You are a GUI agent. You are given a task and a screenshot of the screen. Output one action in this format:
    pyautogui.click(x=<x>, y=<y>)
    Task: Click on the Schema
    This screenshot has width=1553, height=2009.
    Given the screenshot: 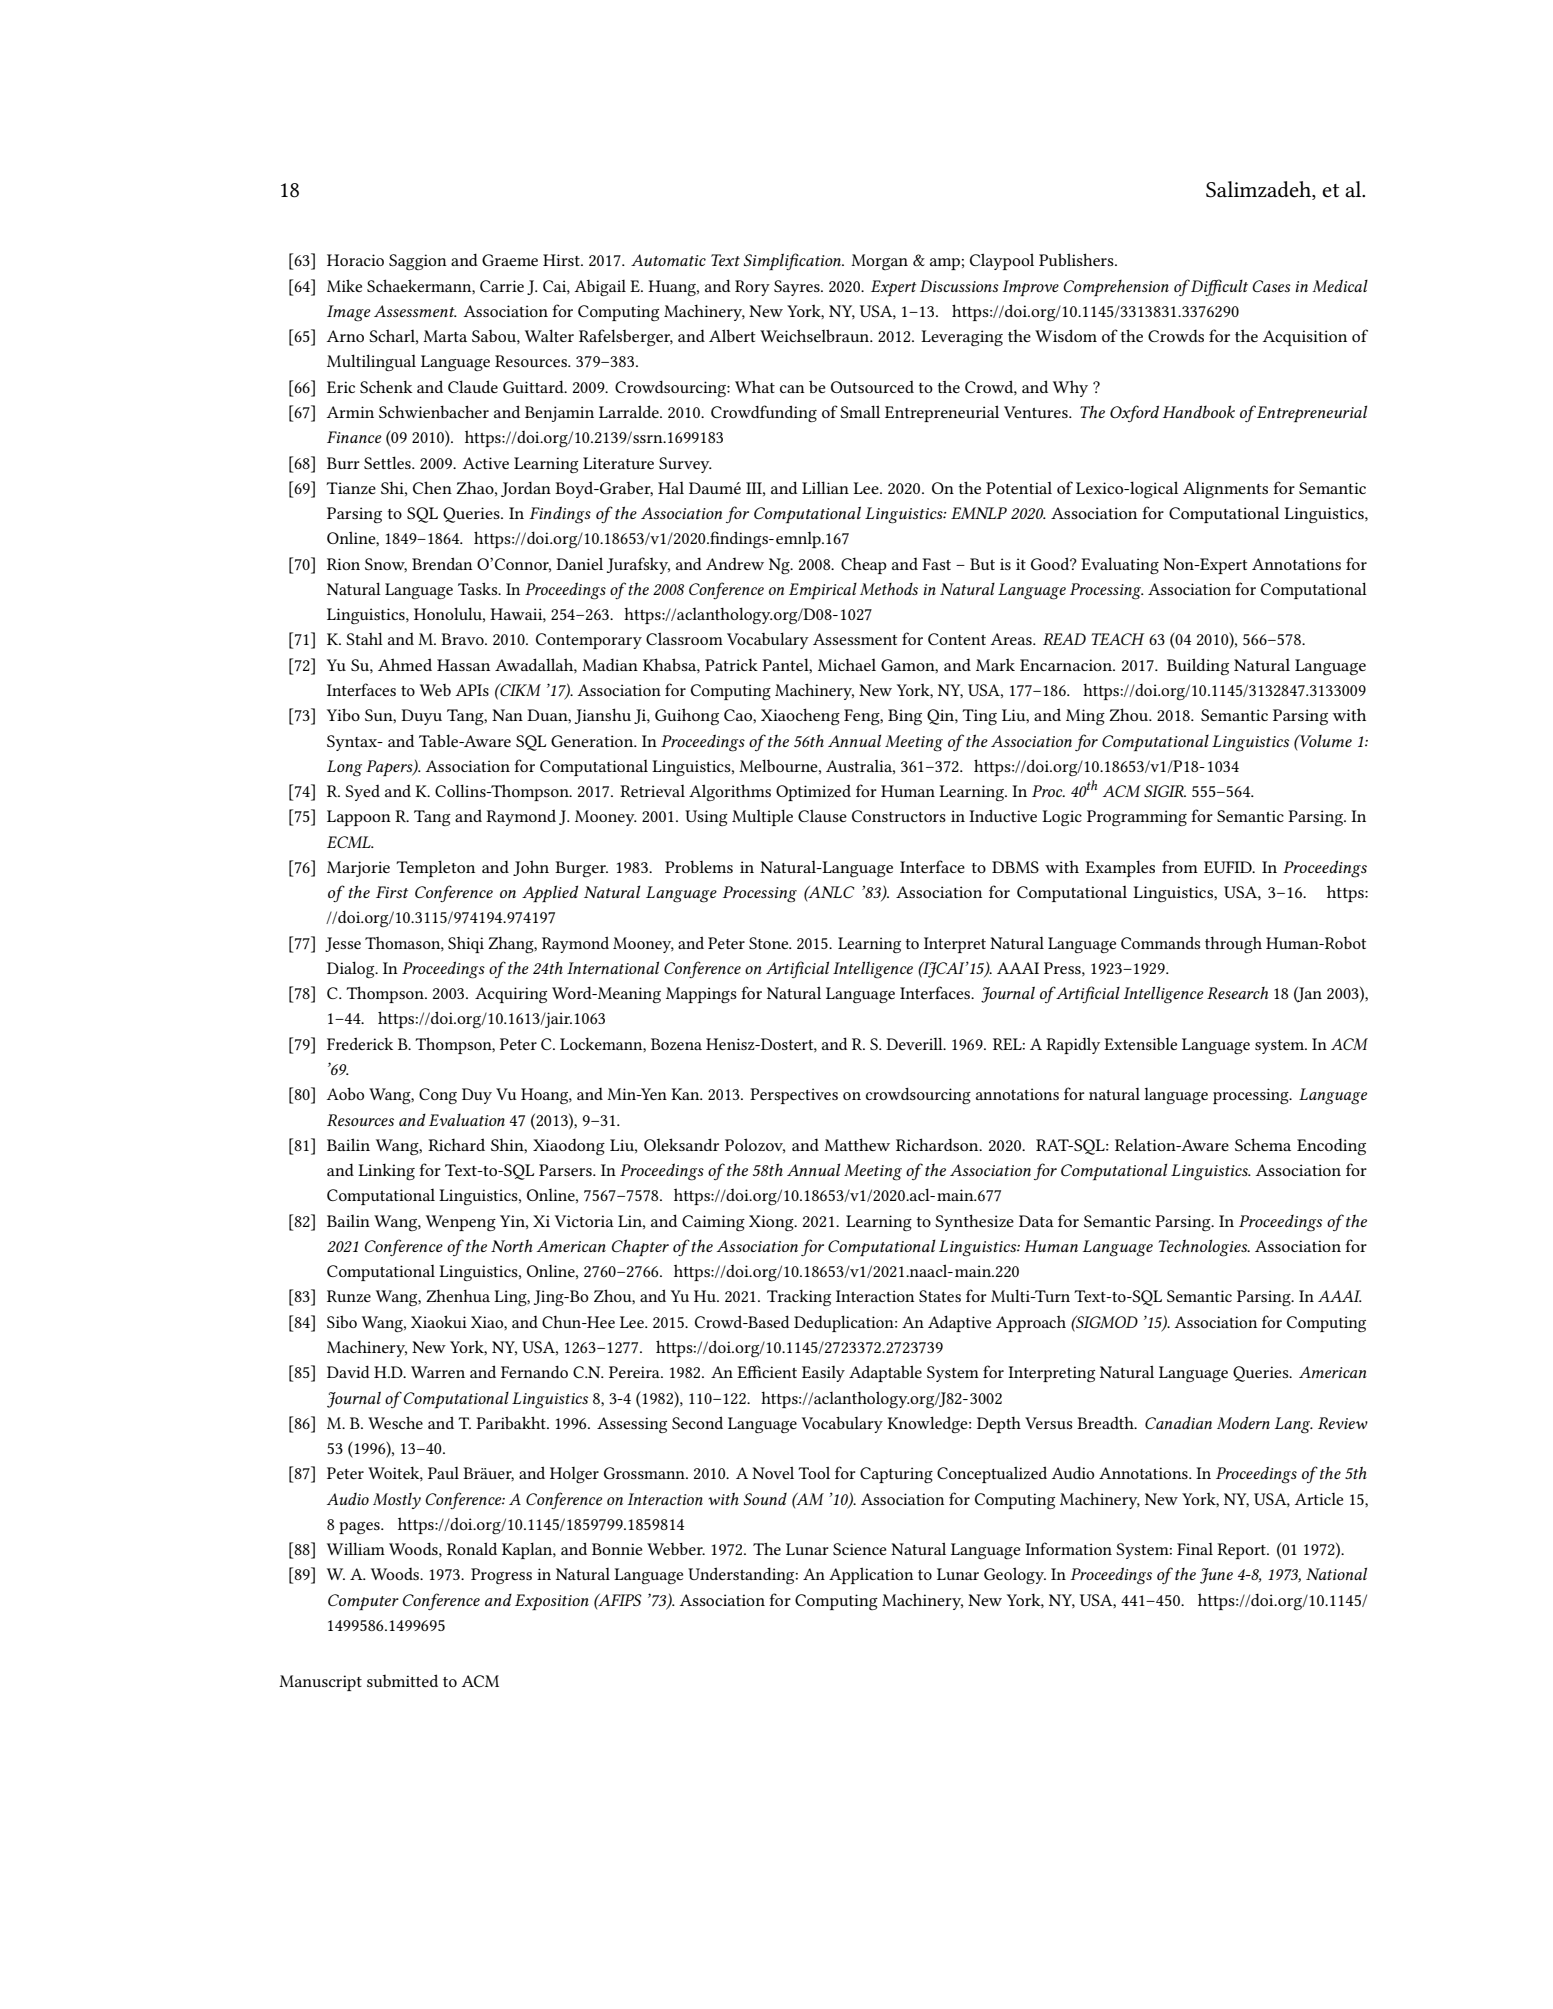 What is the action you would take?
    pyautogui.click(x=1263, y=1144)
